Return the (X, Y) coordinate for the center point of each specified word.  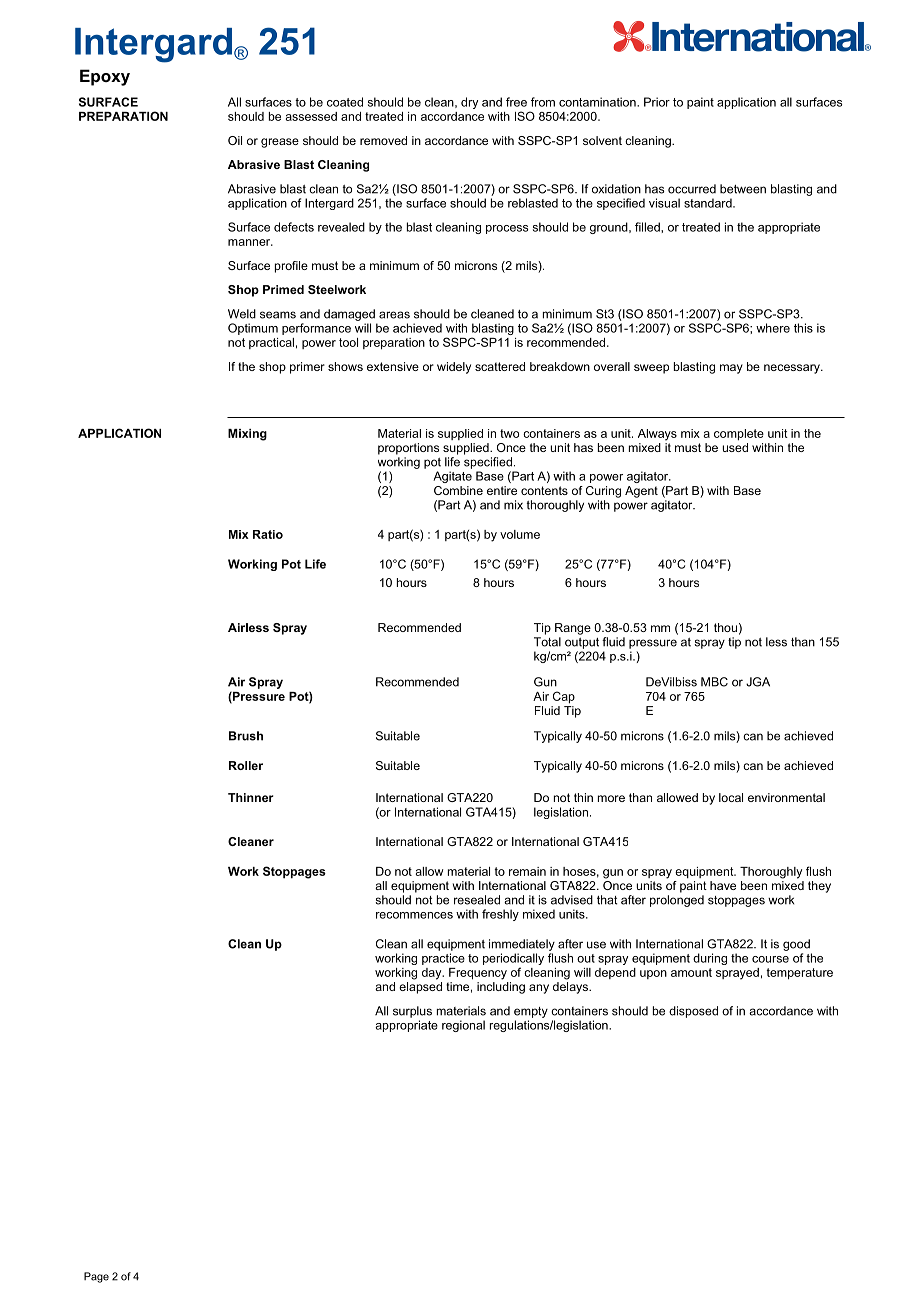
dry (469, 103)
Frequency (478, 974)
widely (454, 368)
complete (739, 435)
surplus (412, 1012)
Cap (564, 697)
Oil (235, 140)
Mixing (247, 435)
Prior (657, 102)
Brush (246, 736)
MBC (714, 682)
